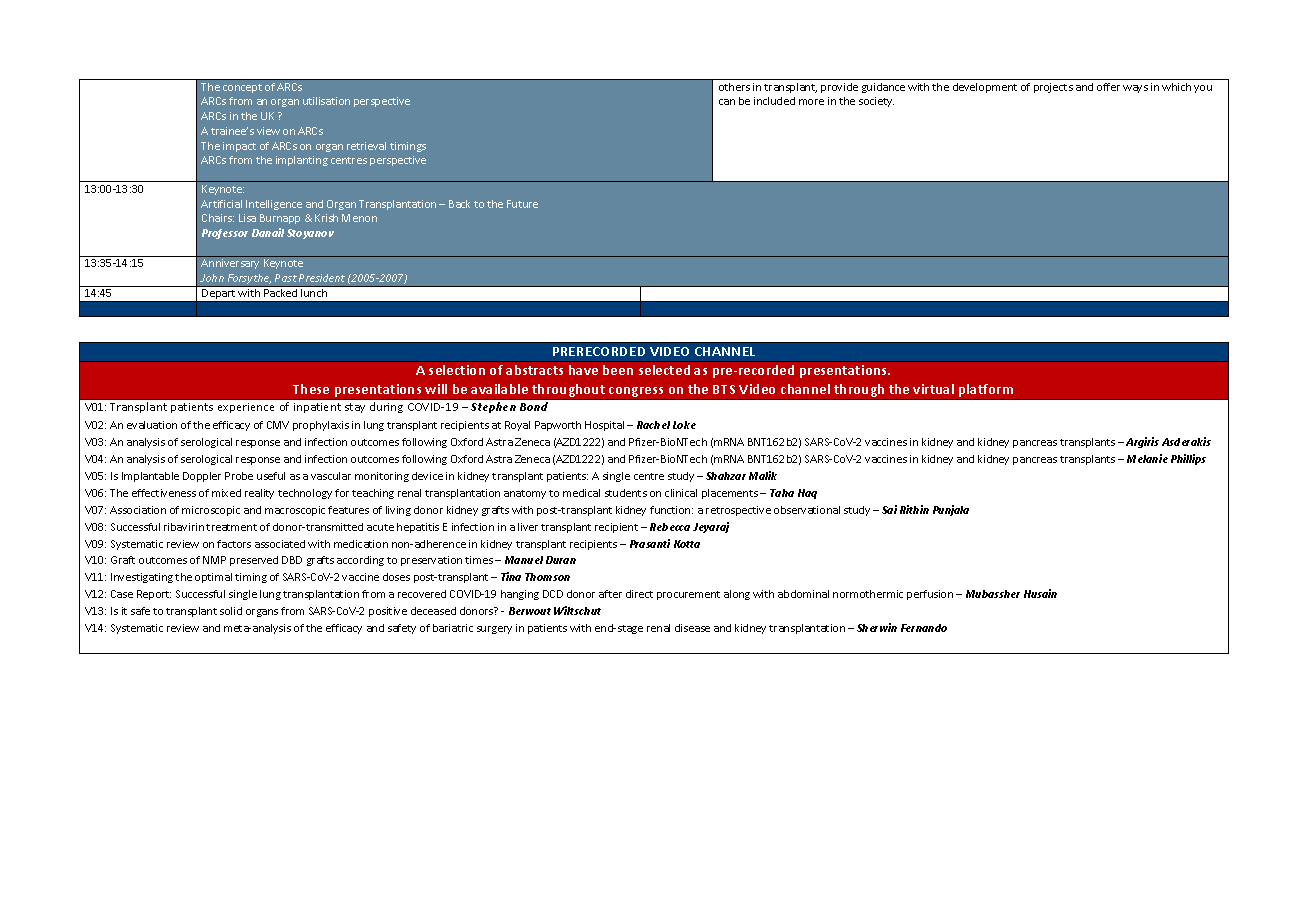  I want to click on projects, so click(1053, 88).
